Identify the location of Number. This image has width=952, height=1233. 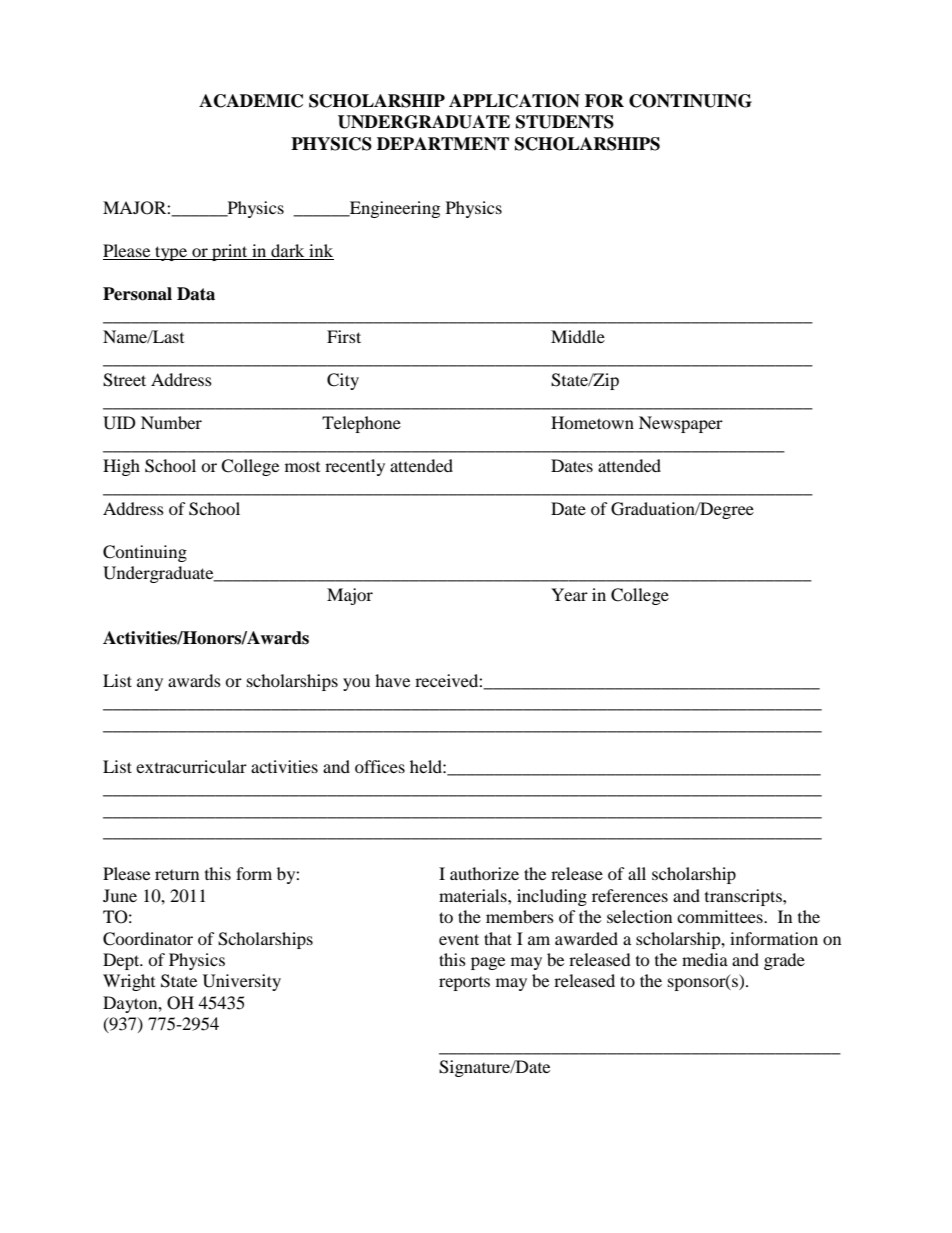
(171, 422).
